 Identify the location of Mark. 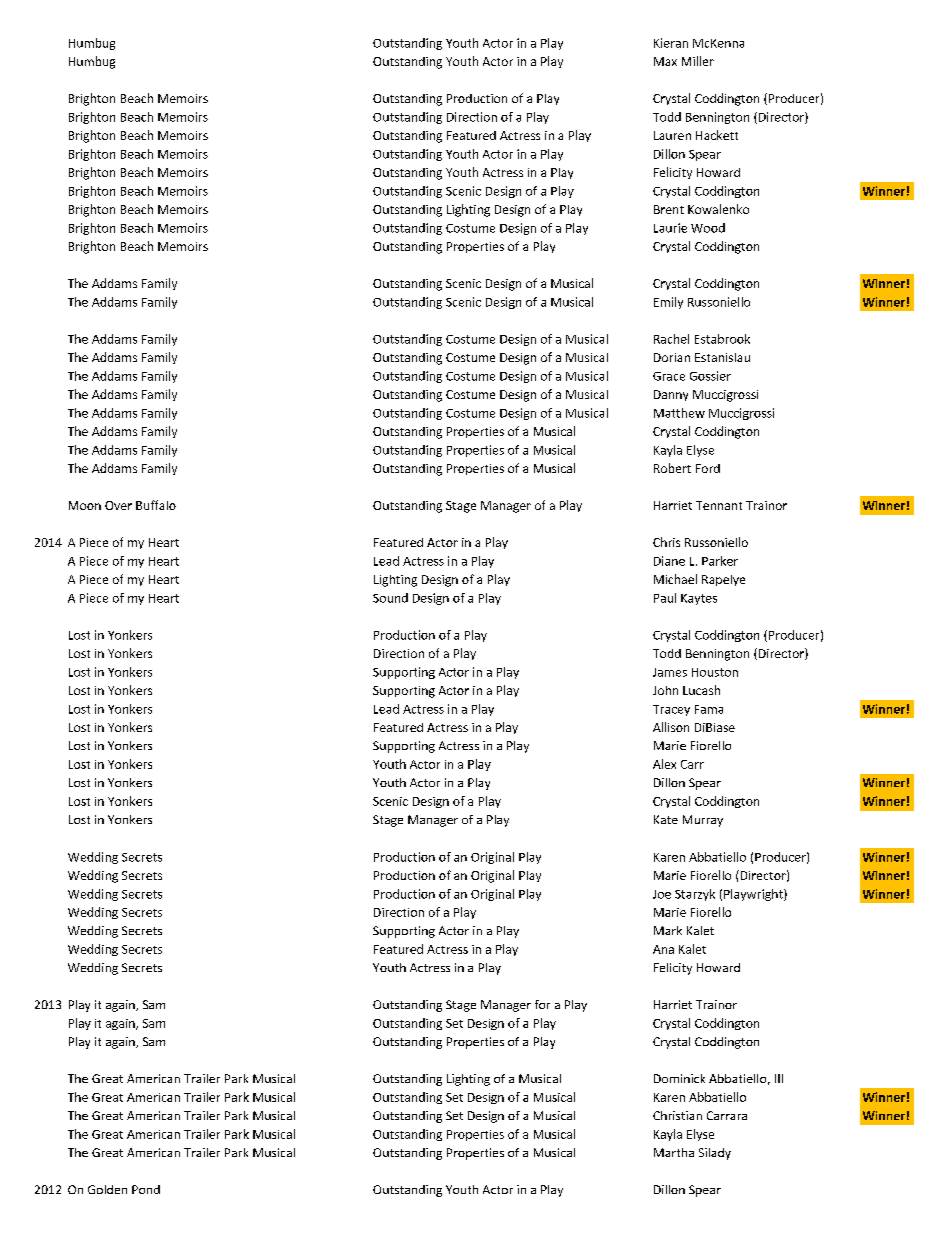
(668, 930).
